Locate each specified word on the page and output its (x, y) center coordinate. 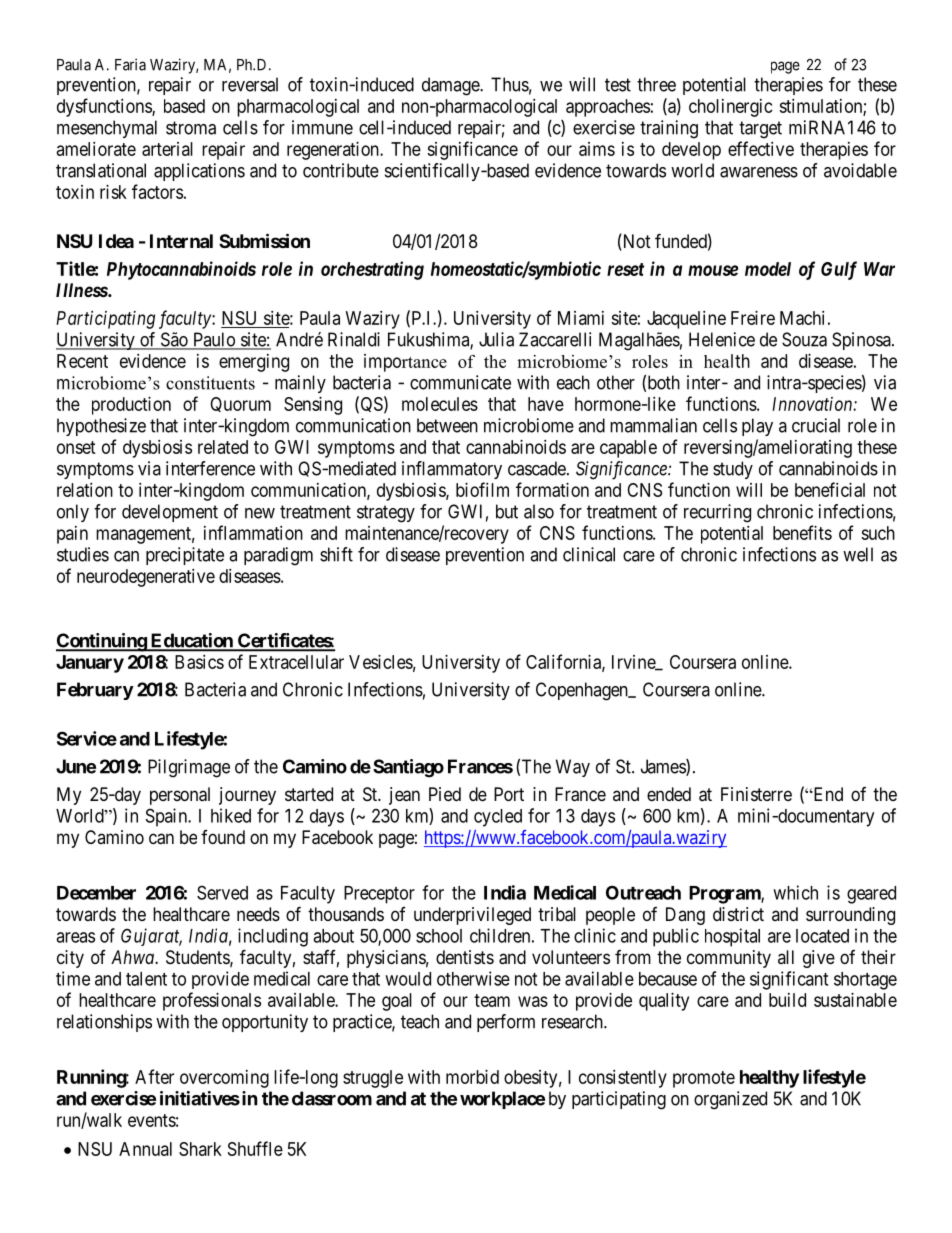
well (858, 554)
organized (730, 1100)
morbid (472, 1077)
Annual (145, 1149)
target (760, 130)
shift (336, 554)
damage (451, 86)
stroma (191, 128)
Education (191, 641)
